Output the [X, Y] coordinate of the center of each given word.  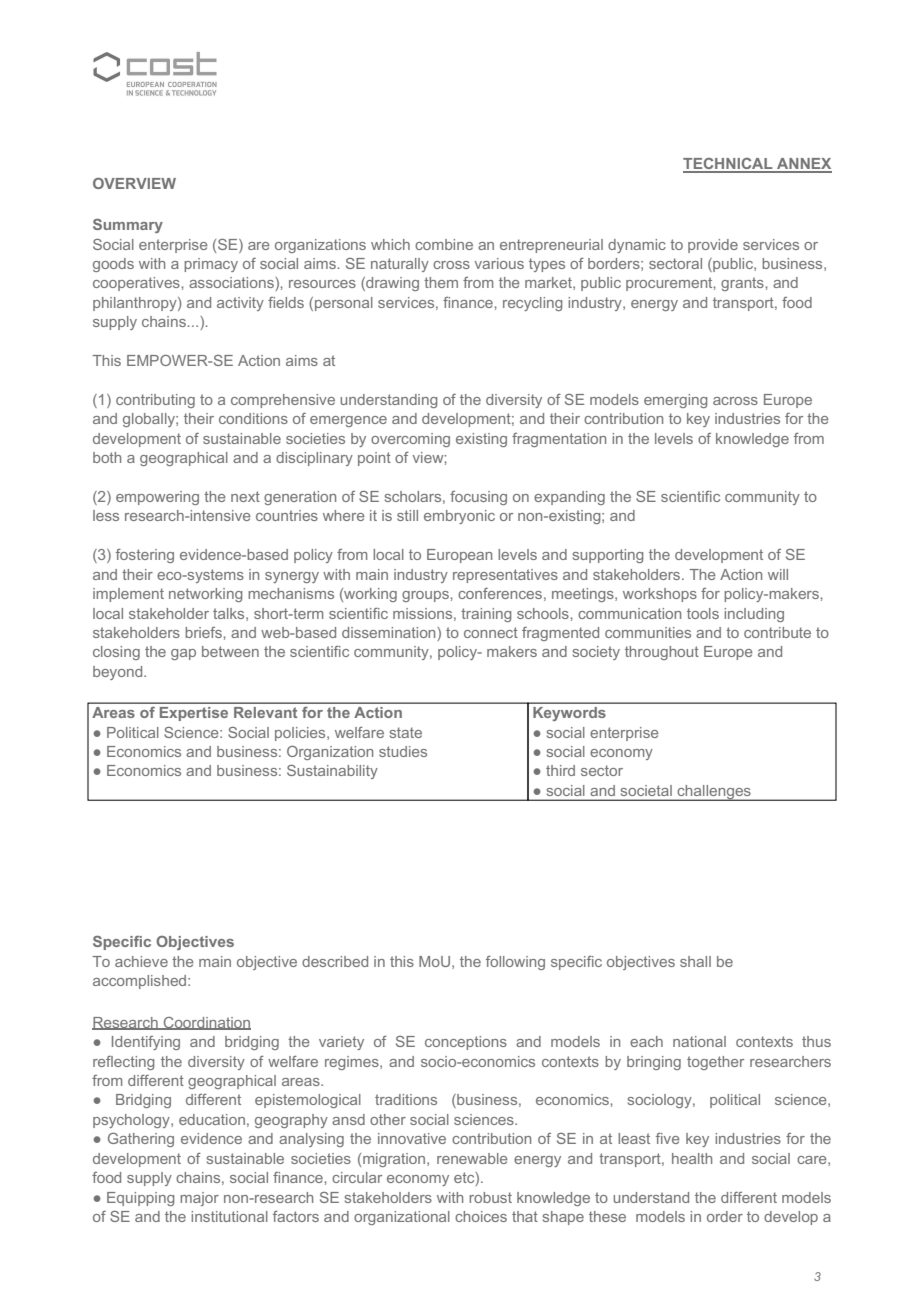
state [406, 732]
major [199, 1199]
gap [183, 654]
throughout [662, 653]
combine [444, 244]
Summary [128, 226]
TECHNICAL [729, 165]
